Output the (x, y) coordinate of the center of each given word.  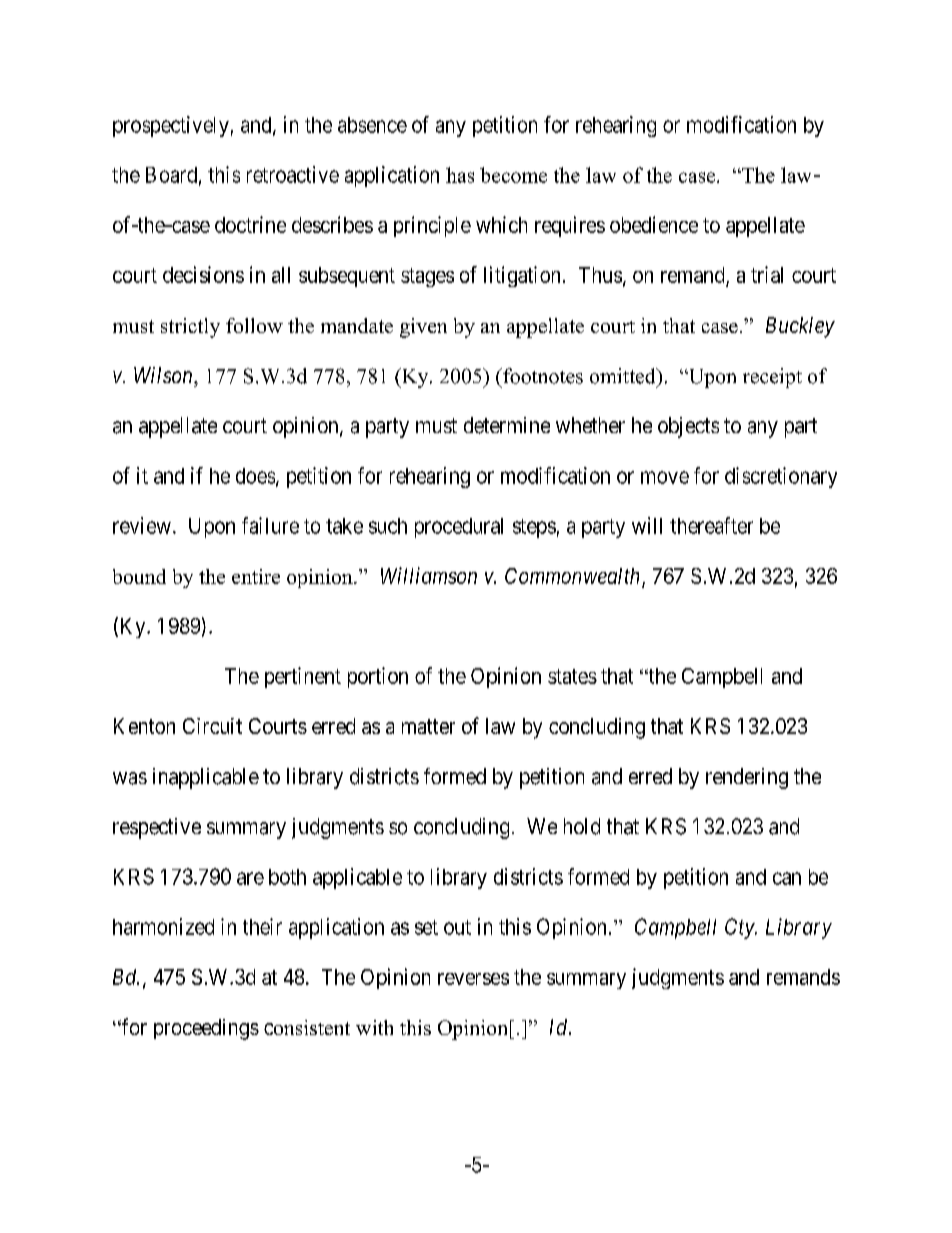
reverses (473, 979)
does (255, 476)
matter (428, 726)
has (460, 175)
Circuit (212, 726)
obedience (654, 224)
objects (688, 427)
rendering (747, 778)
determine (507, 425)
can (787, 878)
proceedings (206, 1029)
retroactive (293, 174)
